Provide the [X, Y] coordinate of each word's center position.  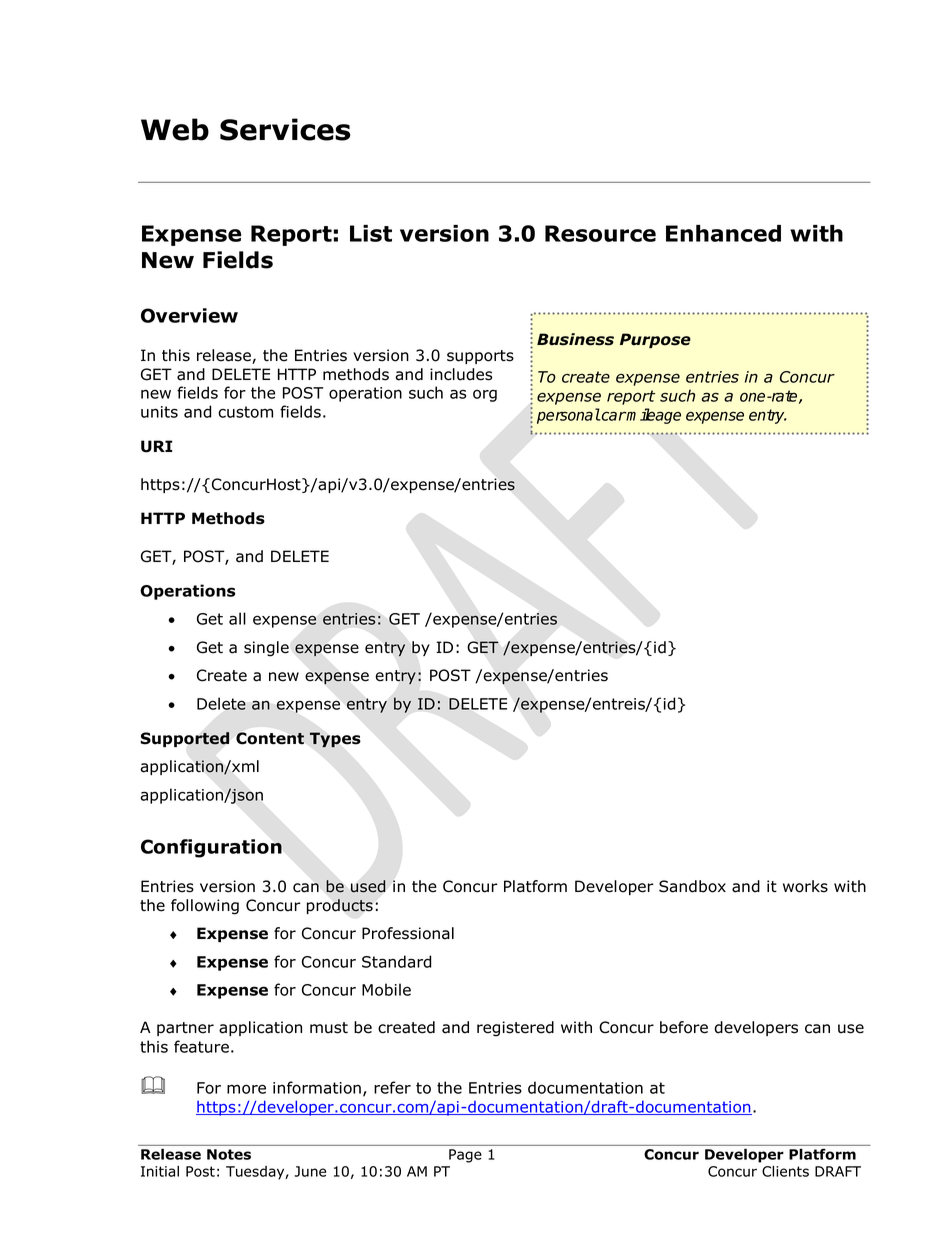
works [805, 886]
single [266, 649]
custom [245, 412]
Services [285, 129]
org [485, 395]
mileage [653, 416]
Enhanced [723, 233]
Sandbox [692, 886]
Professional [408, 933]
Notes [229, 1154]
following [205, 907]
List [371, 233]
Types [335, 740]
